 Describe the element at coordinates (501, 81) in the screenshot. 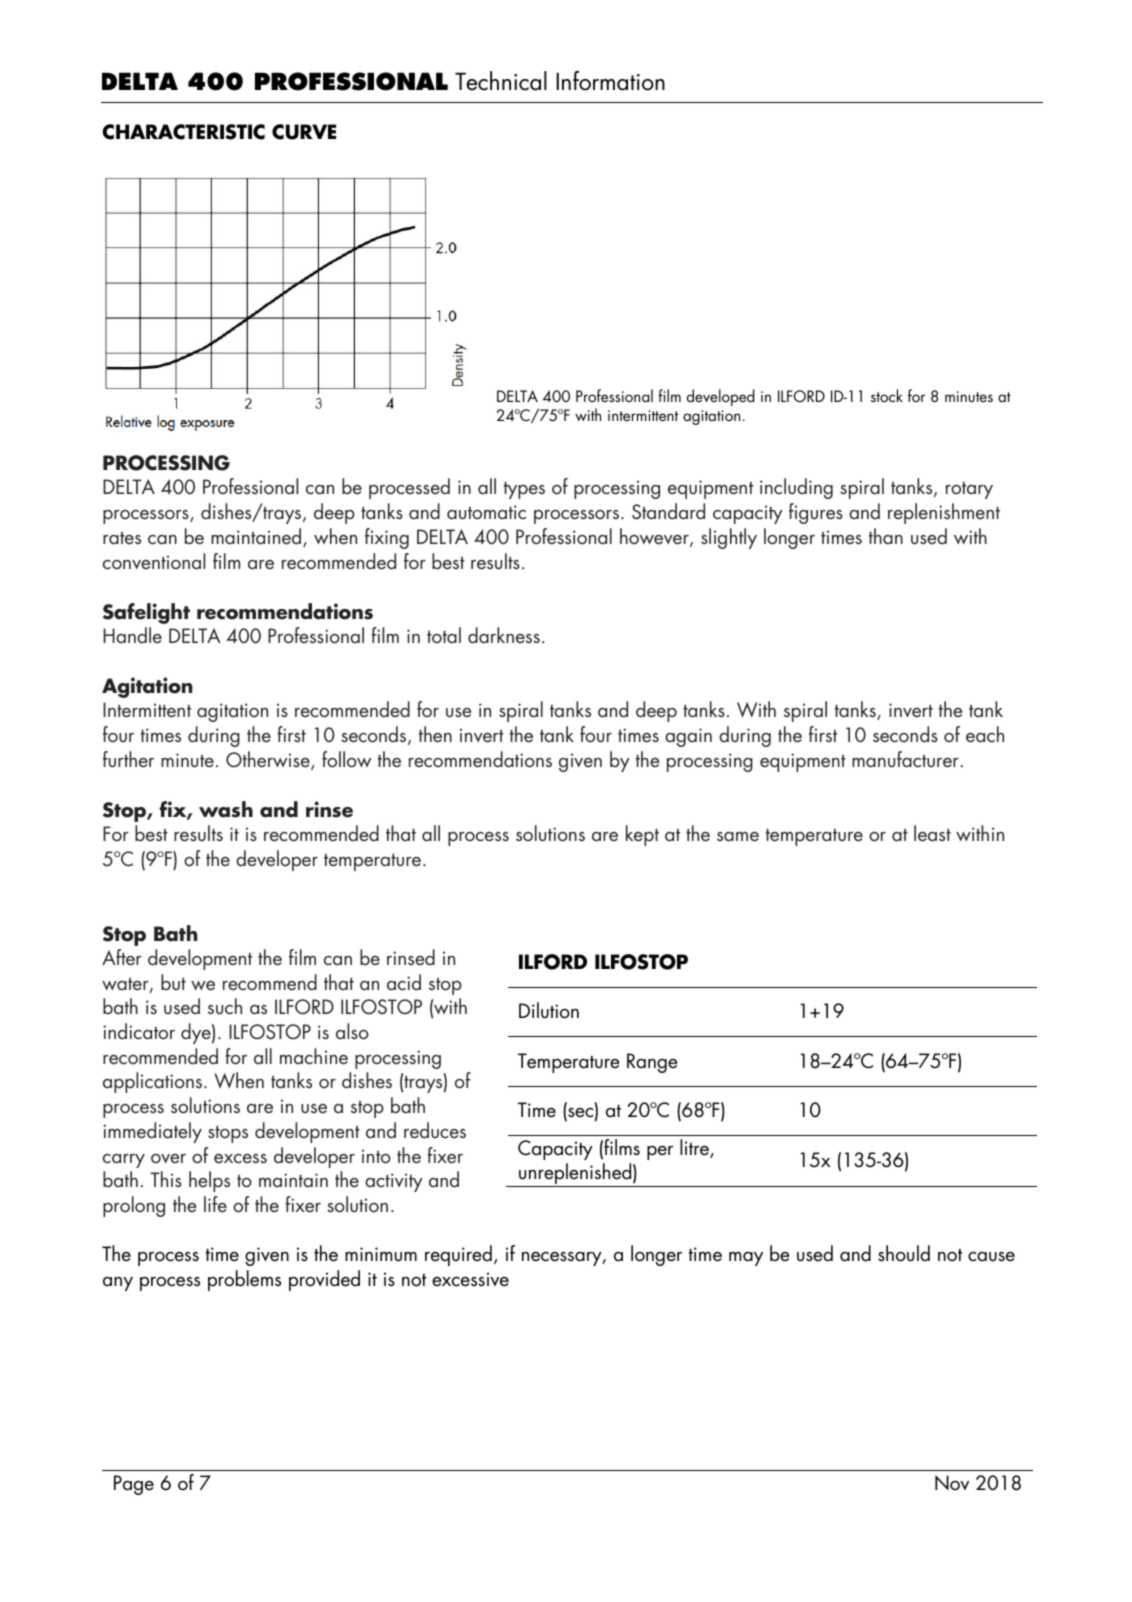

I see `Technical` at that location.
